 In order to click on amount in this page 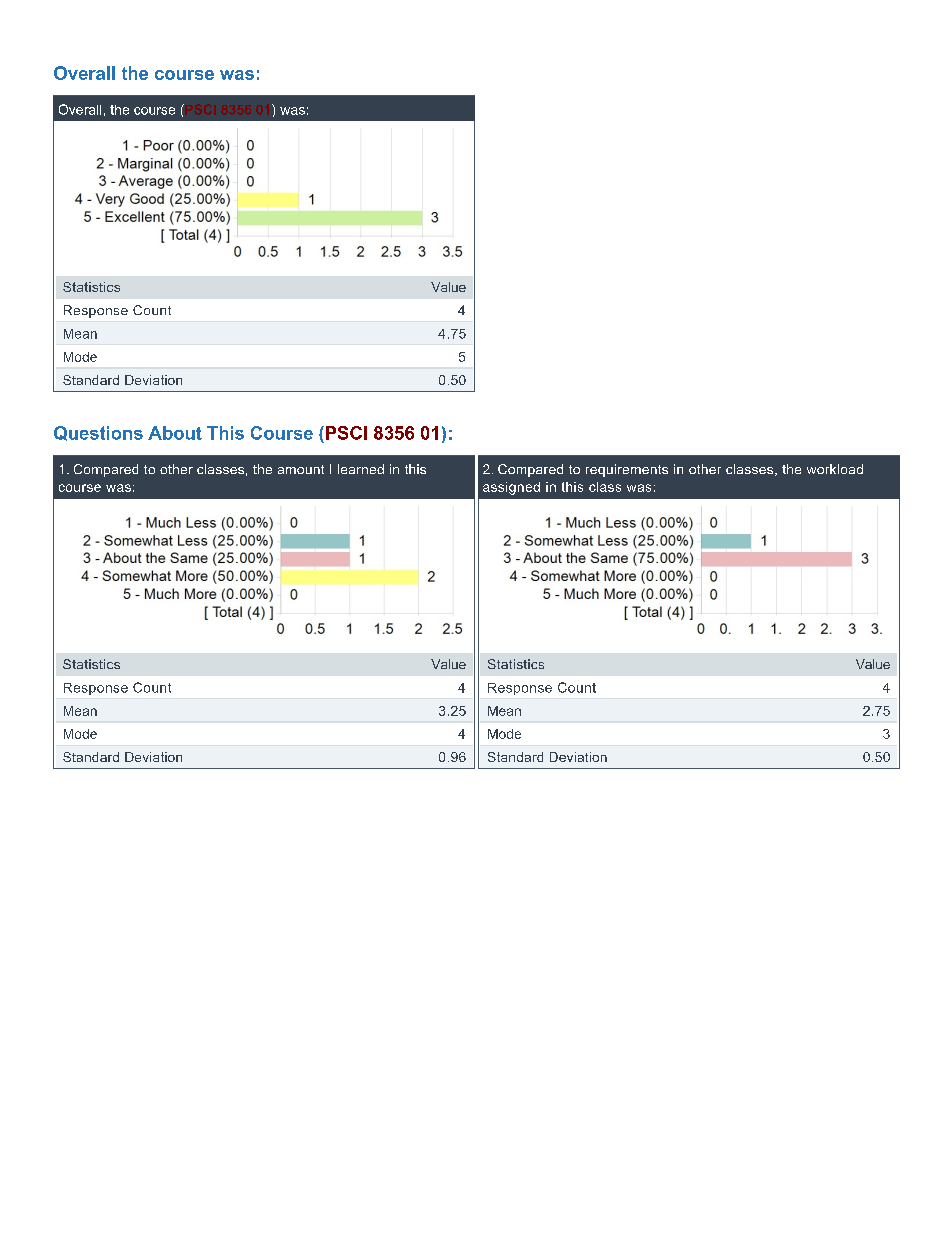, I will do `click(301, 469)`.
